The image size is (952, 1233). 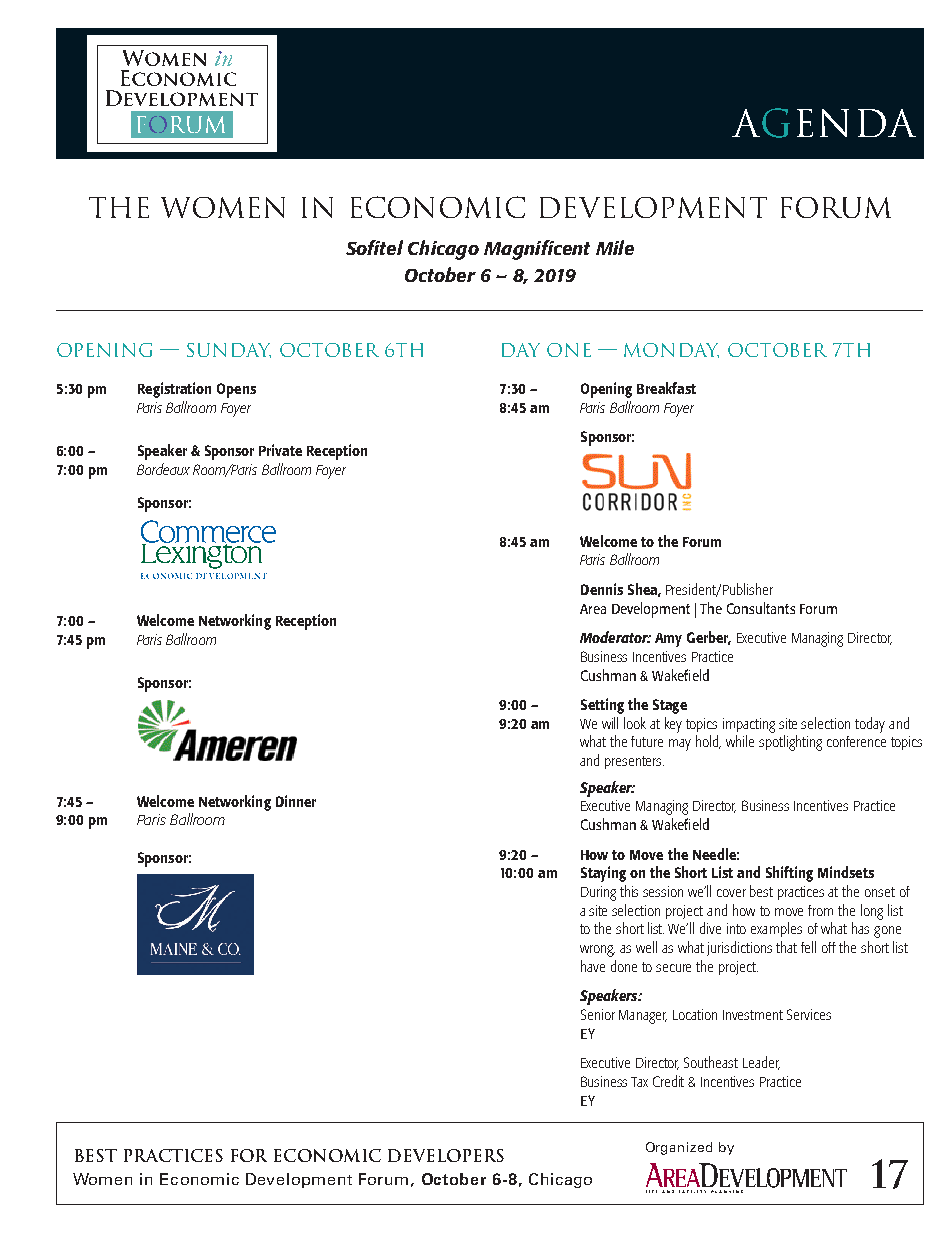 I want to click on Consultants, so click(x=761, y=608).
